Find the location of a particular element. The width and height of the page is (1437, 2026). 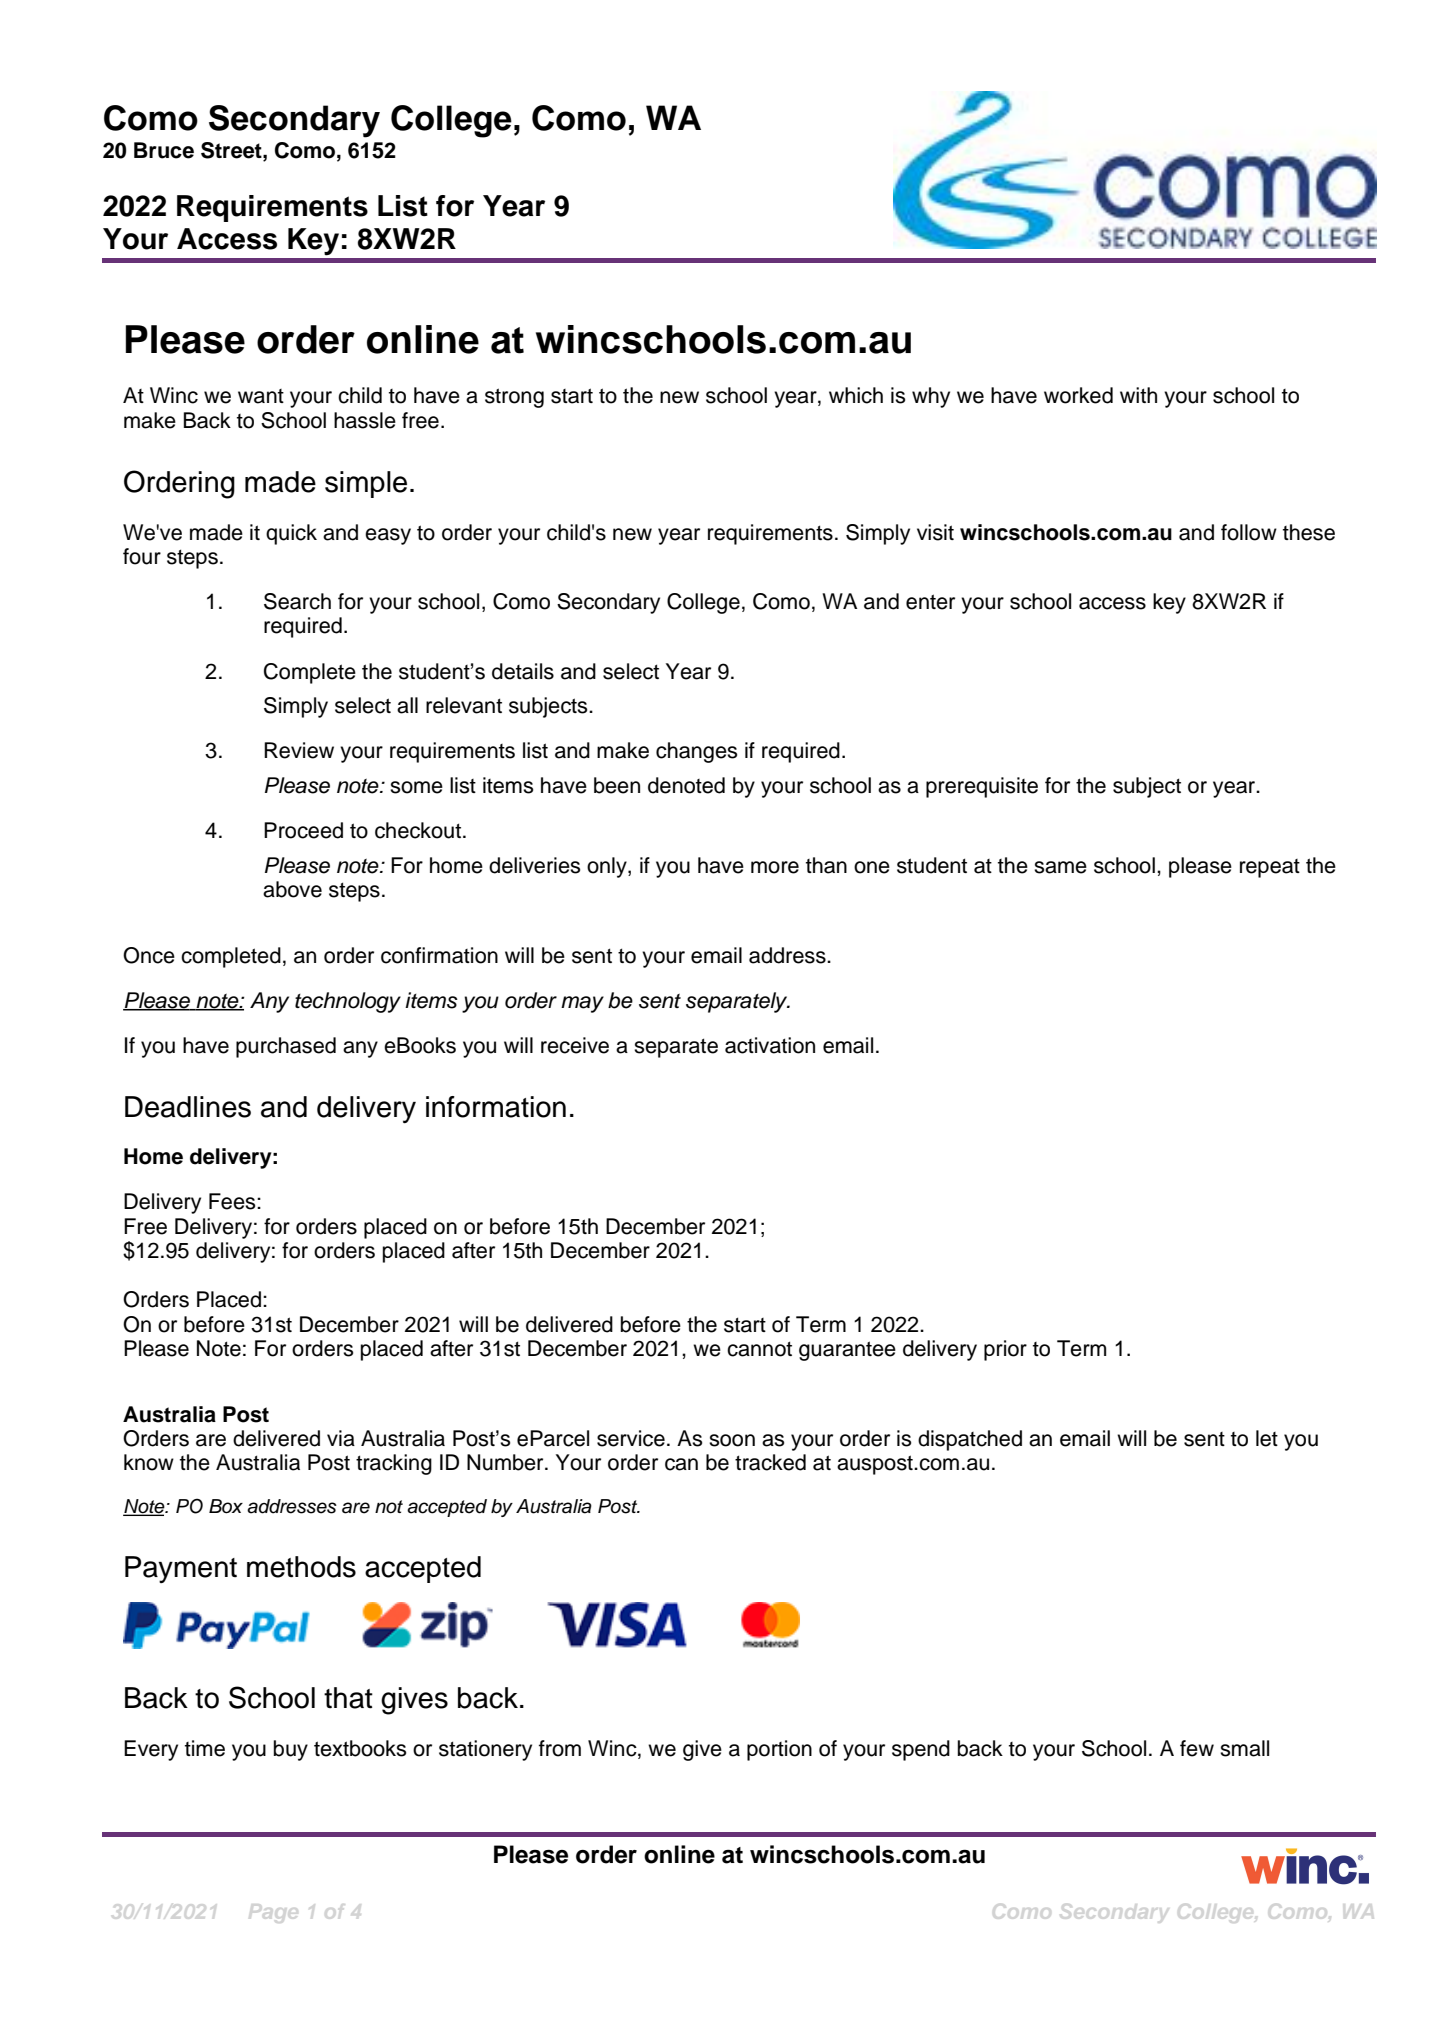

activation is located at coordinates (770, 1045).
